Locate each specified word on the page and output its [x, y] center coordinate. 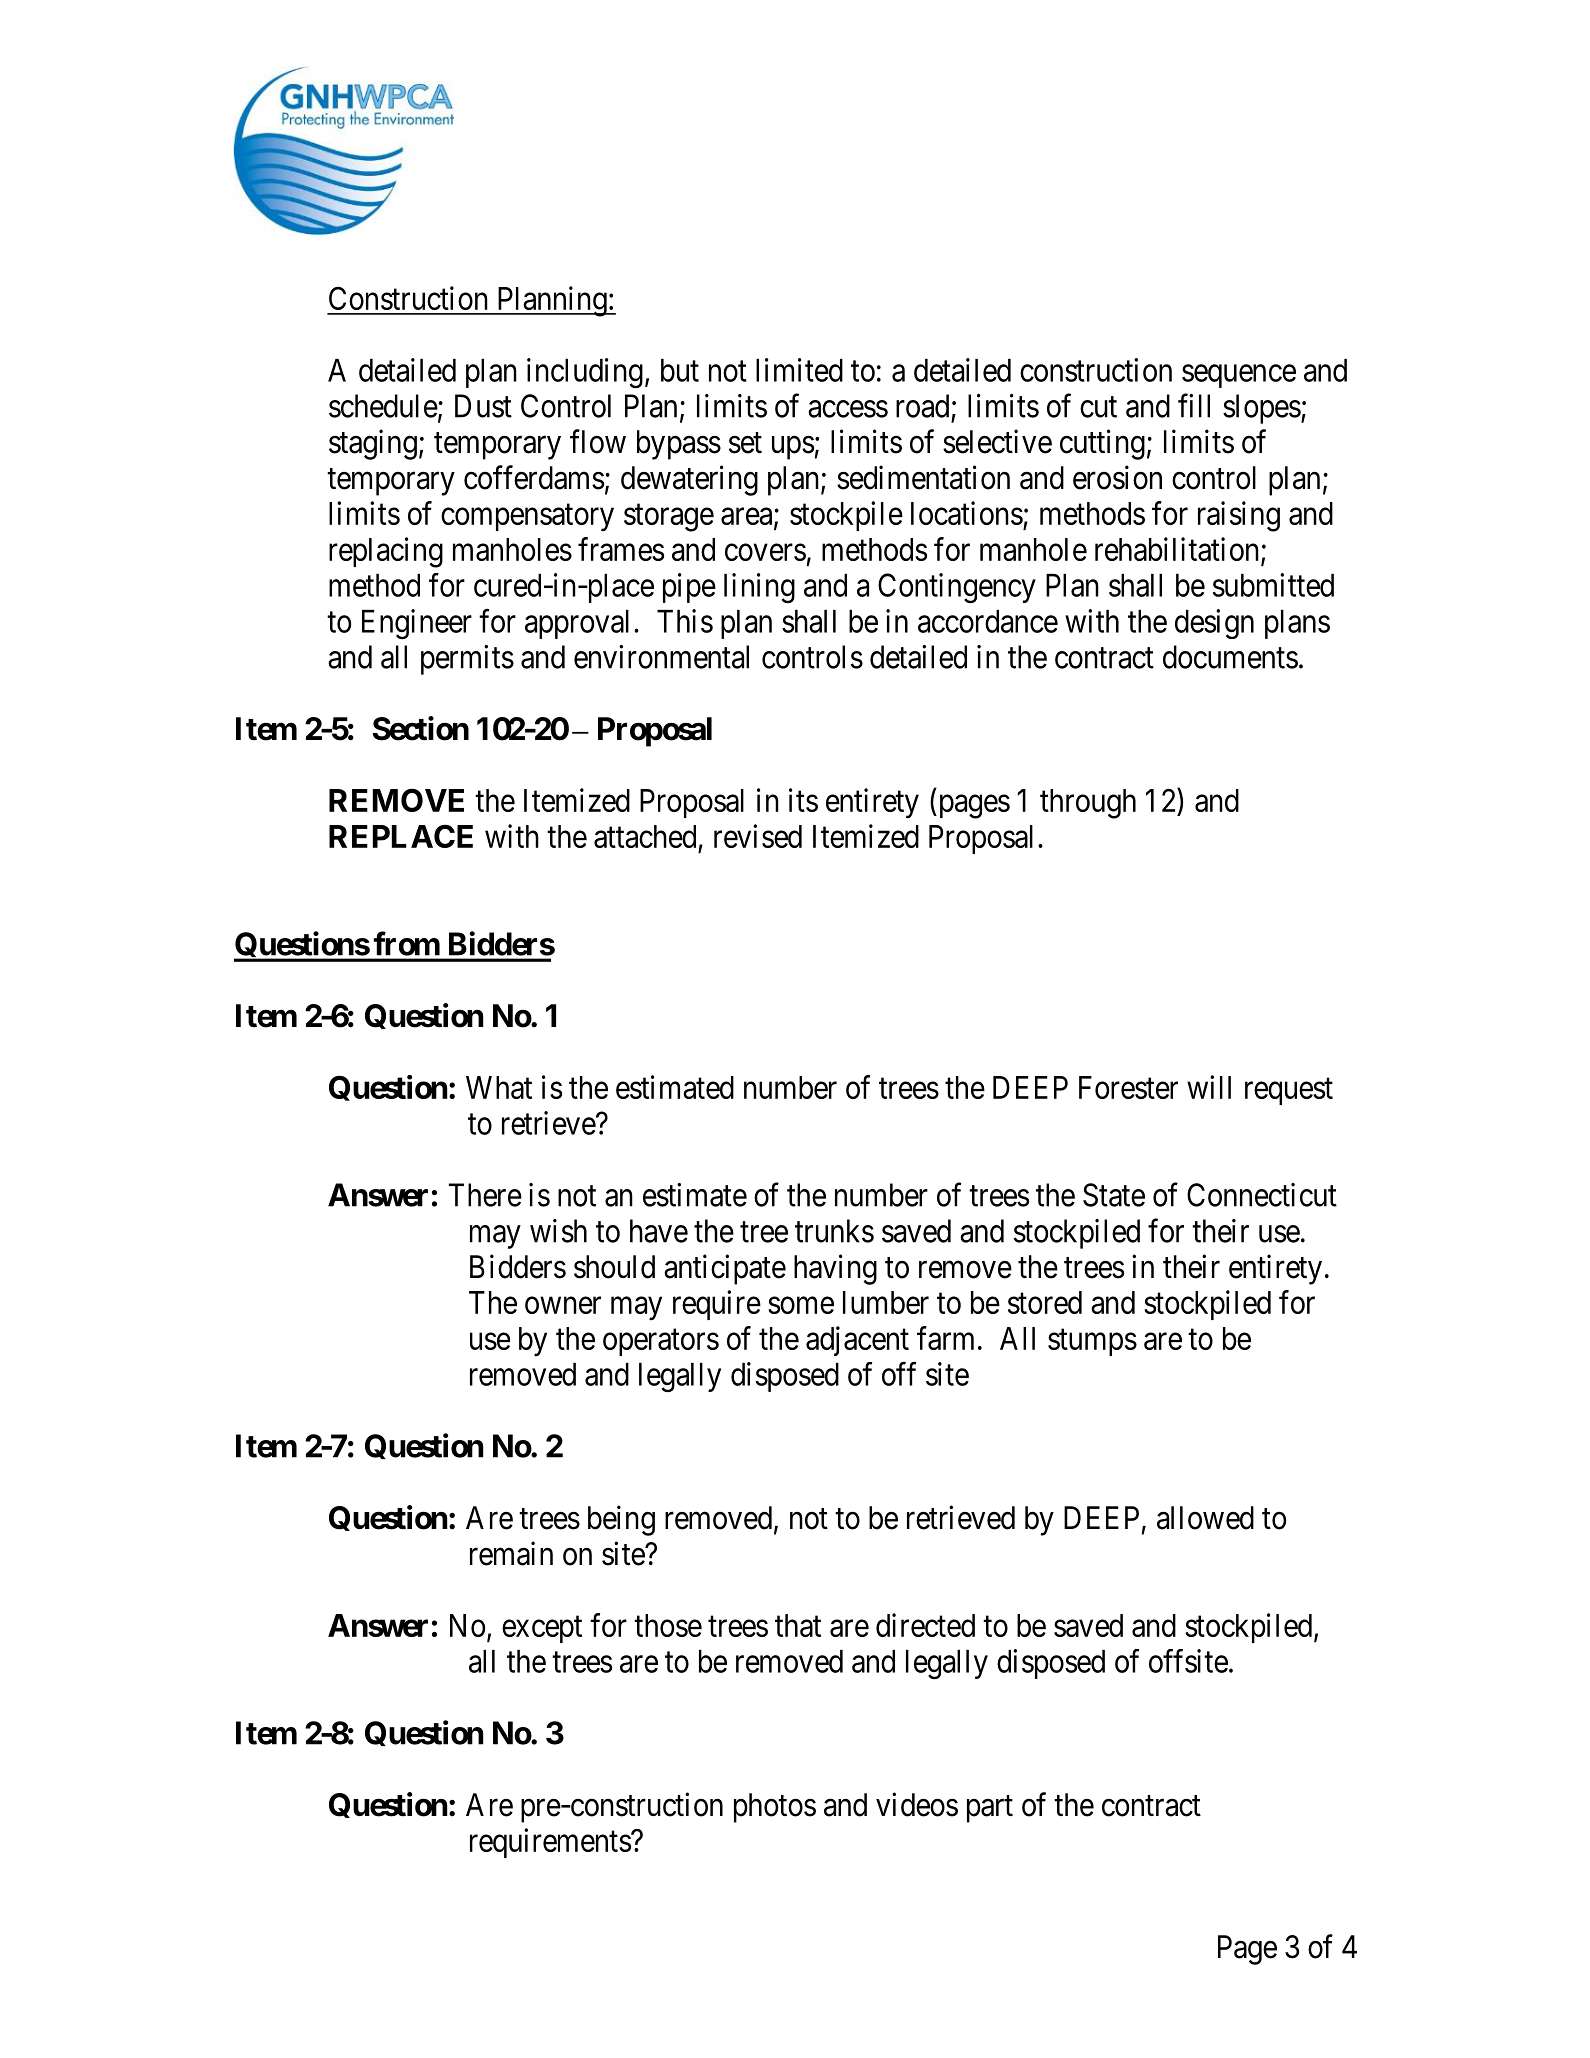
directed [925, 1625]
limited [799, 370]
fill [1194, 405]
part [990, 1809]
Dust [483, 406]
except [542, 1629]
